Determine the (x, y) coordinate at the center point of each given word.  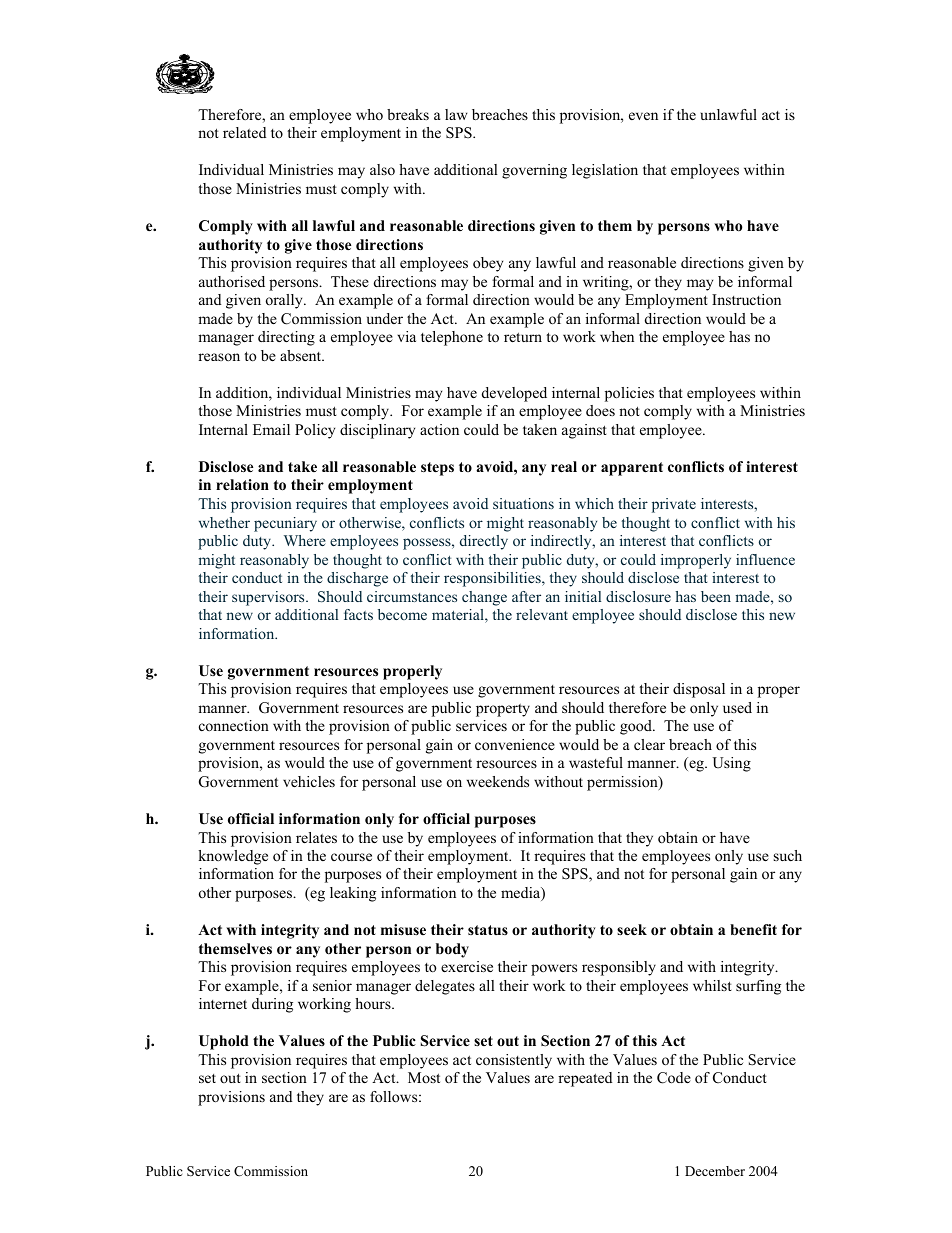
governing (534, 171)
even (643, 116)
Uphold (224, 1042)
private (674, 505)
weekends (498, 781)
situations (523, 503)
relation (242, 484)
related (244, 132)
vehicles (309, 781)
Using (732, 764)
